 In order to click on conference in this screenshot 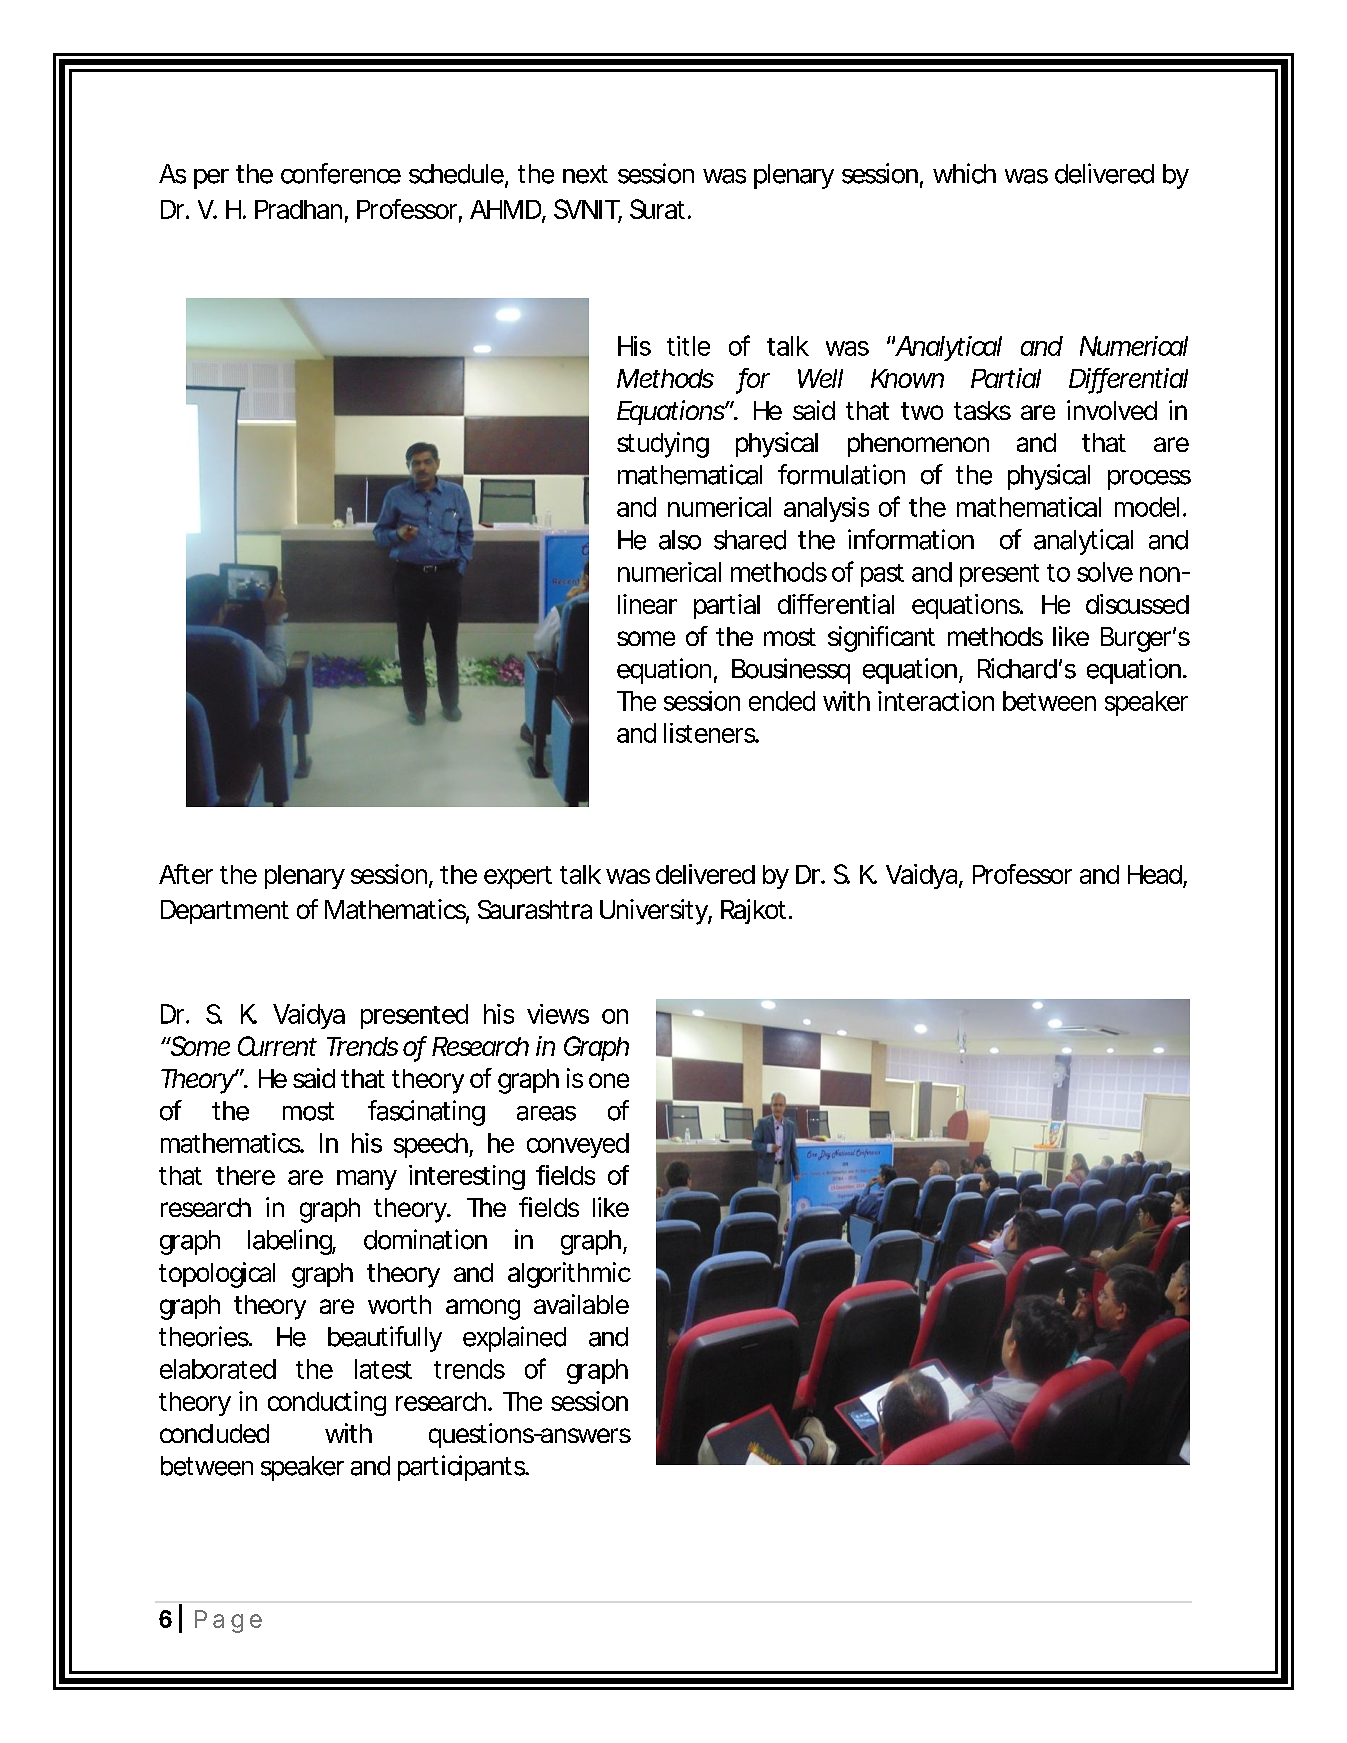, I will do `click(341, 173)`.
